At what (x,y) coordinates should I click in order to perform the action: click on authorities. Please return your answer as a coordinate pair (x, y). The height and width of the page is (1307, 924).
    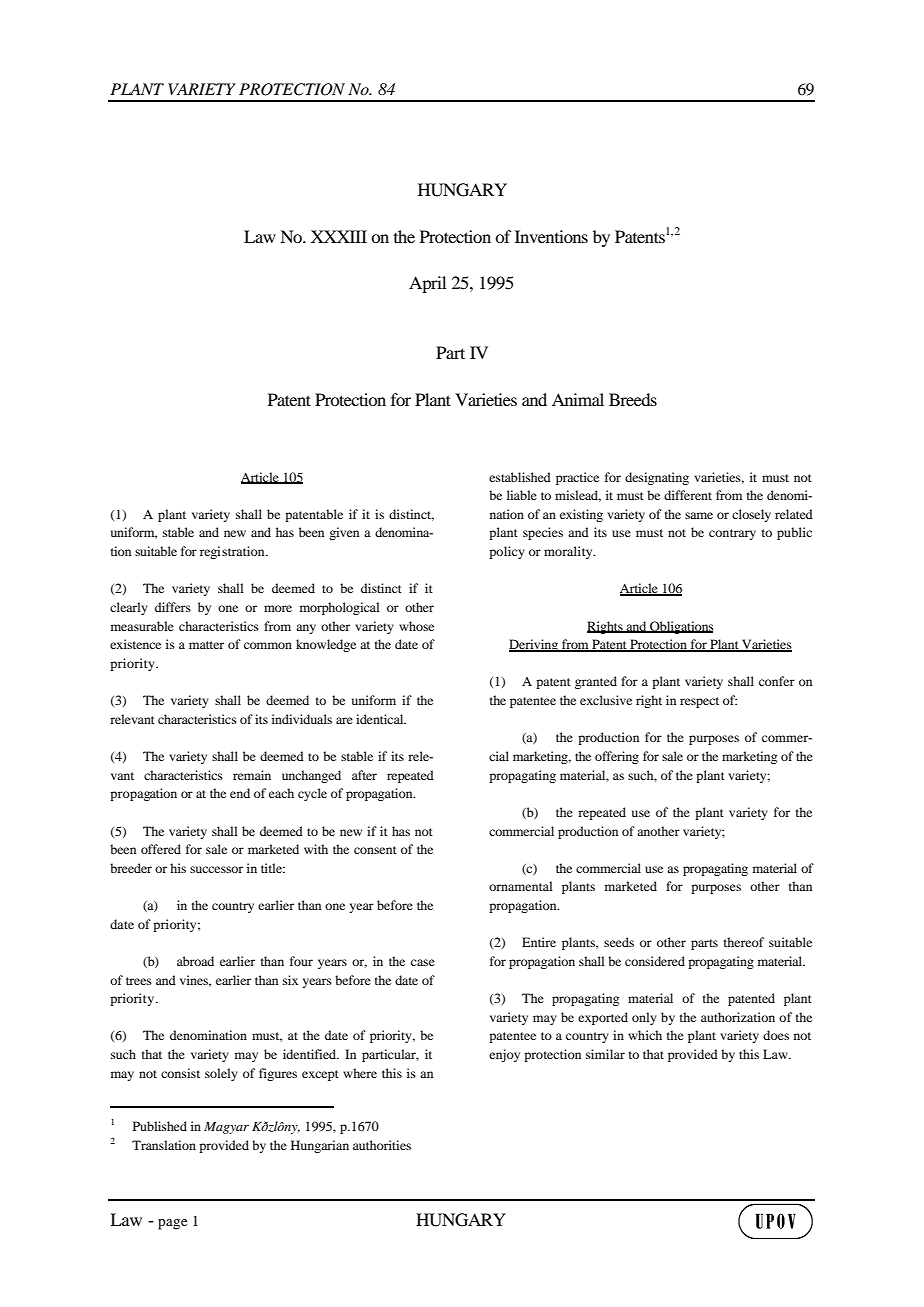
    Looking at the image, I should click on (382, 1145).
